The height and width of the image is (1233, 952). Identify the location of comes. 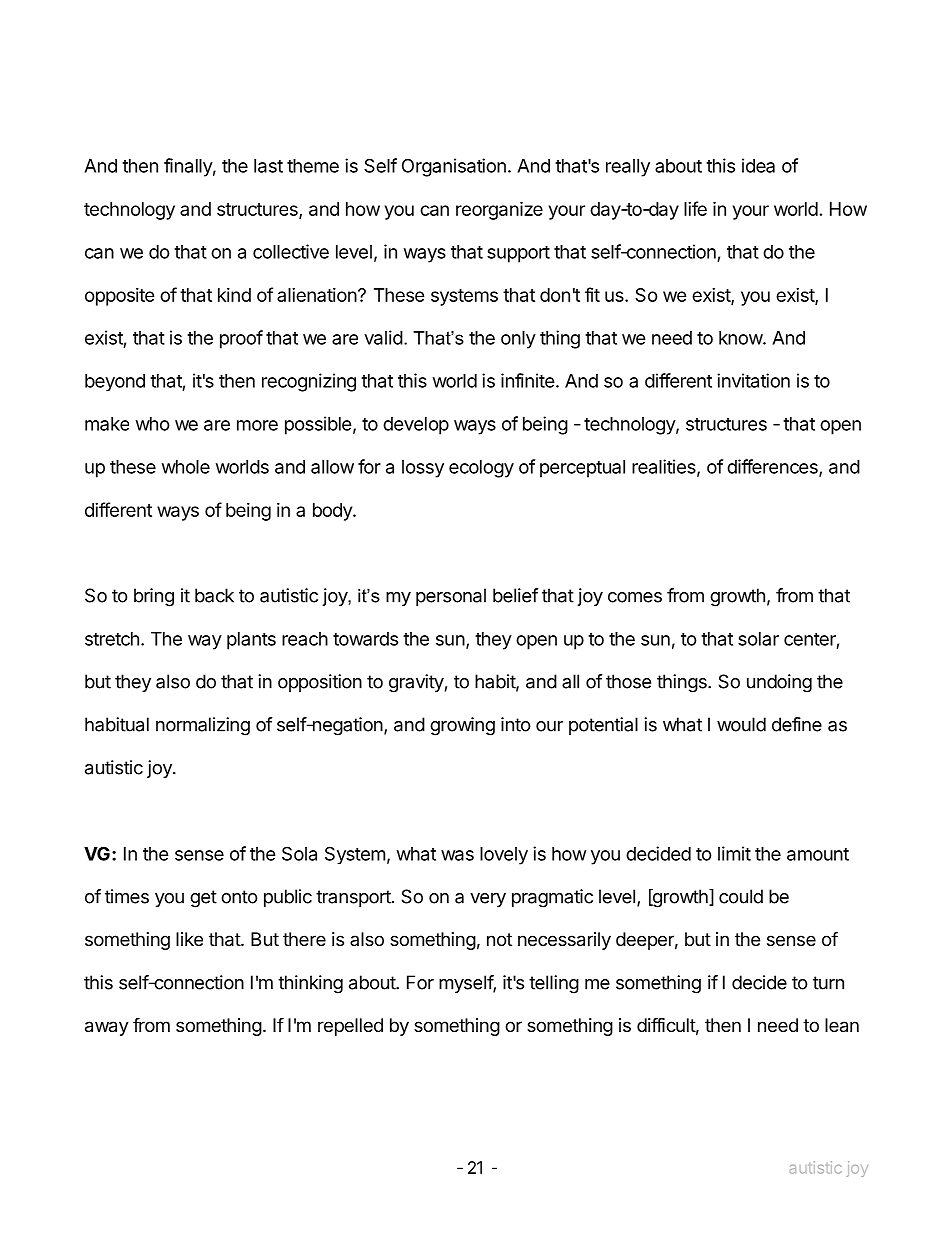
(635, 597).
